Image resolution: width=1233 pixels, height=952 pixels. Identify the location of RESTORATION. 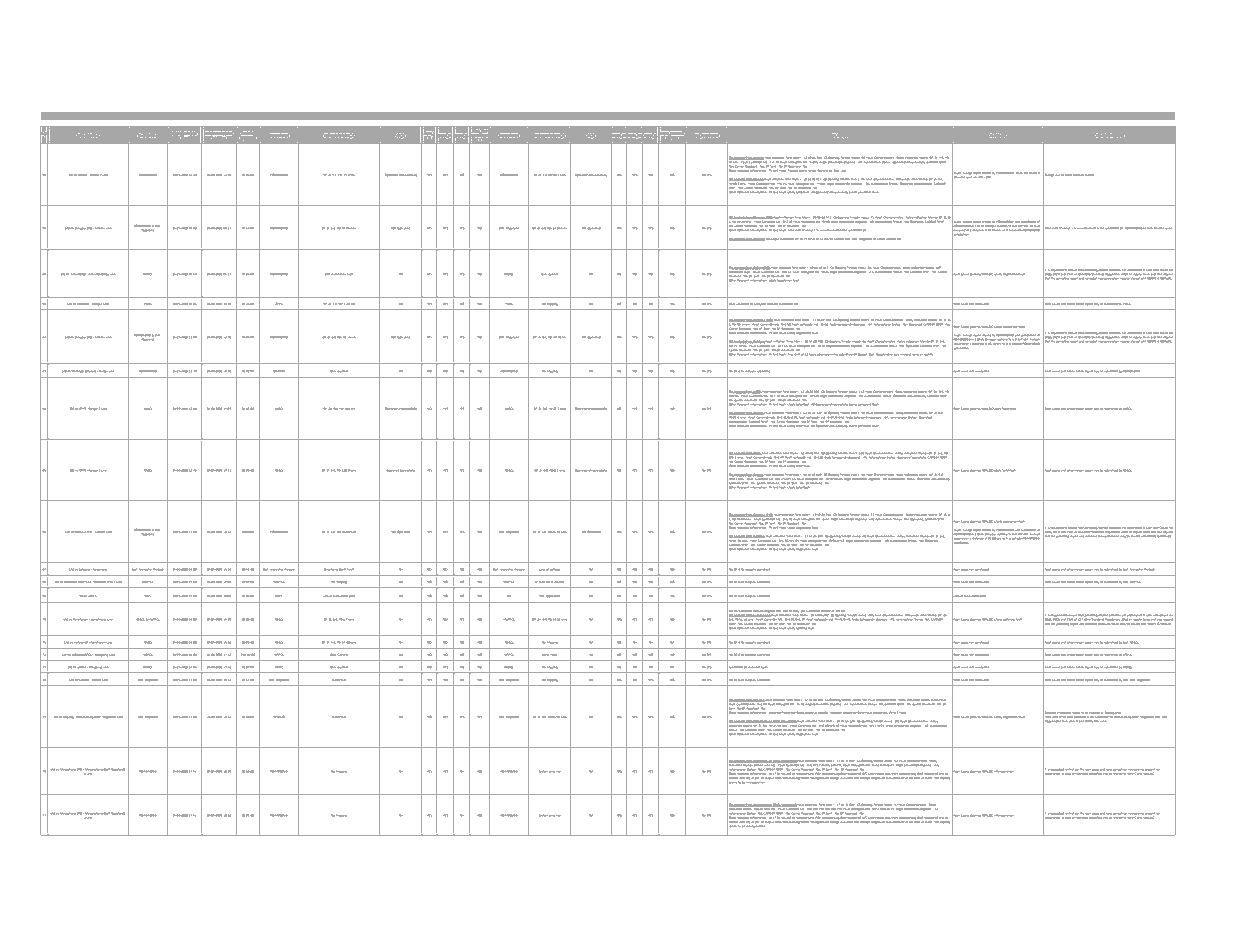
(215, 133).
